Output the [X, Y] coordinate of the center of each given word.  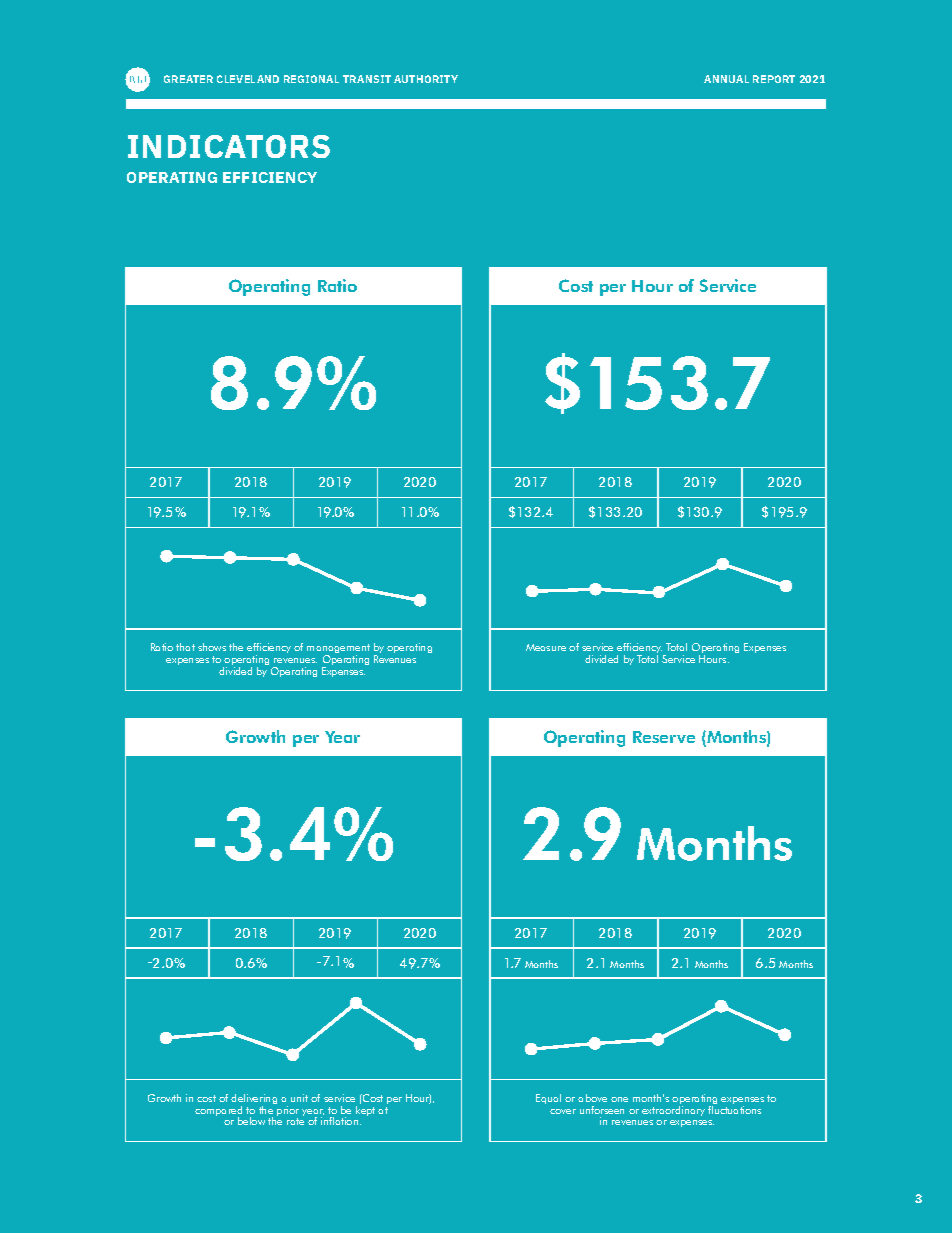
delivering [254, 1100]
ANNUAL [726, 79]
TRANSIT [367, 79]
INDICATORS [229, 146]
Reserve [664, 737]
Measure [546, 647]
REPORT [774, 79]
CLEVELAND [248, 79]
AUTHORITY [426, 79]
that [185, 647]
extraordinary [673, 1111]
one [619, 1099]
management [338, 650]
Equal [548, 1099]
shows [212, 647]
